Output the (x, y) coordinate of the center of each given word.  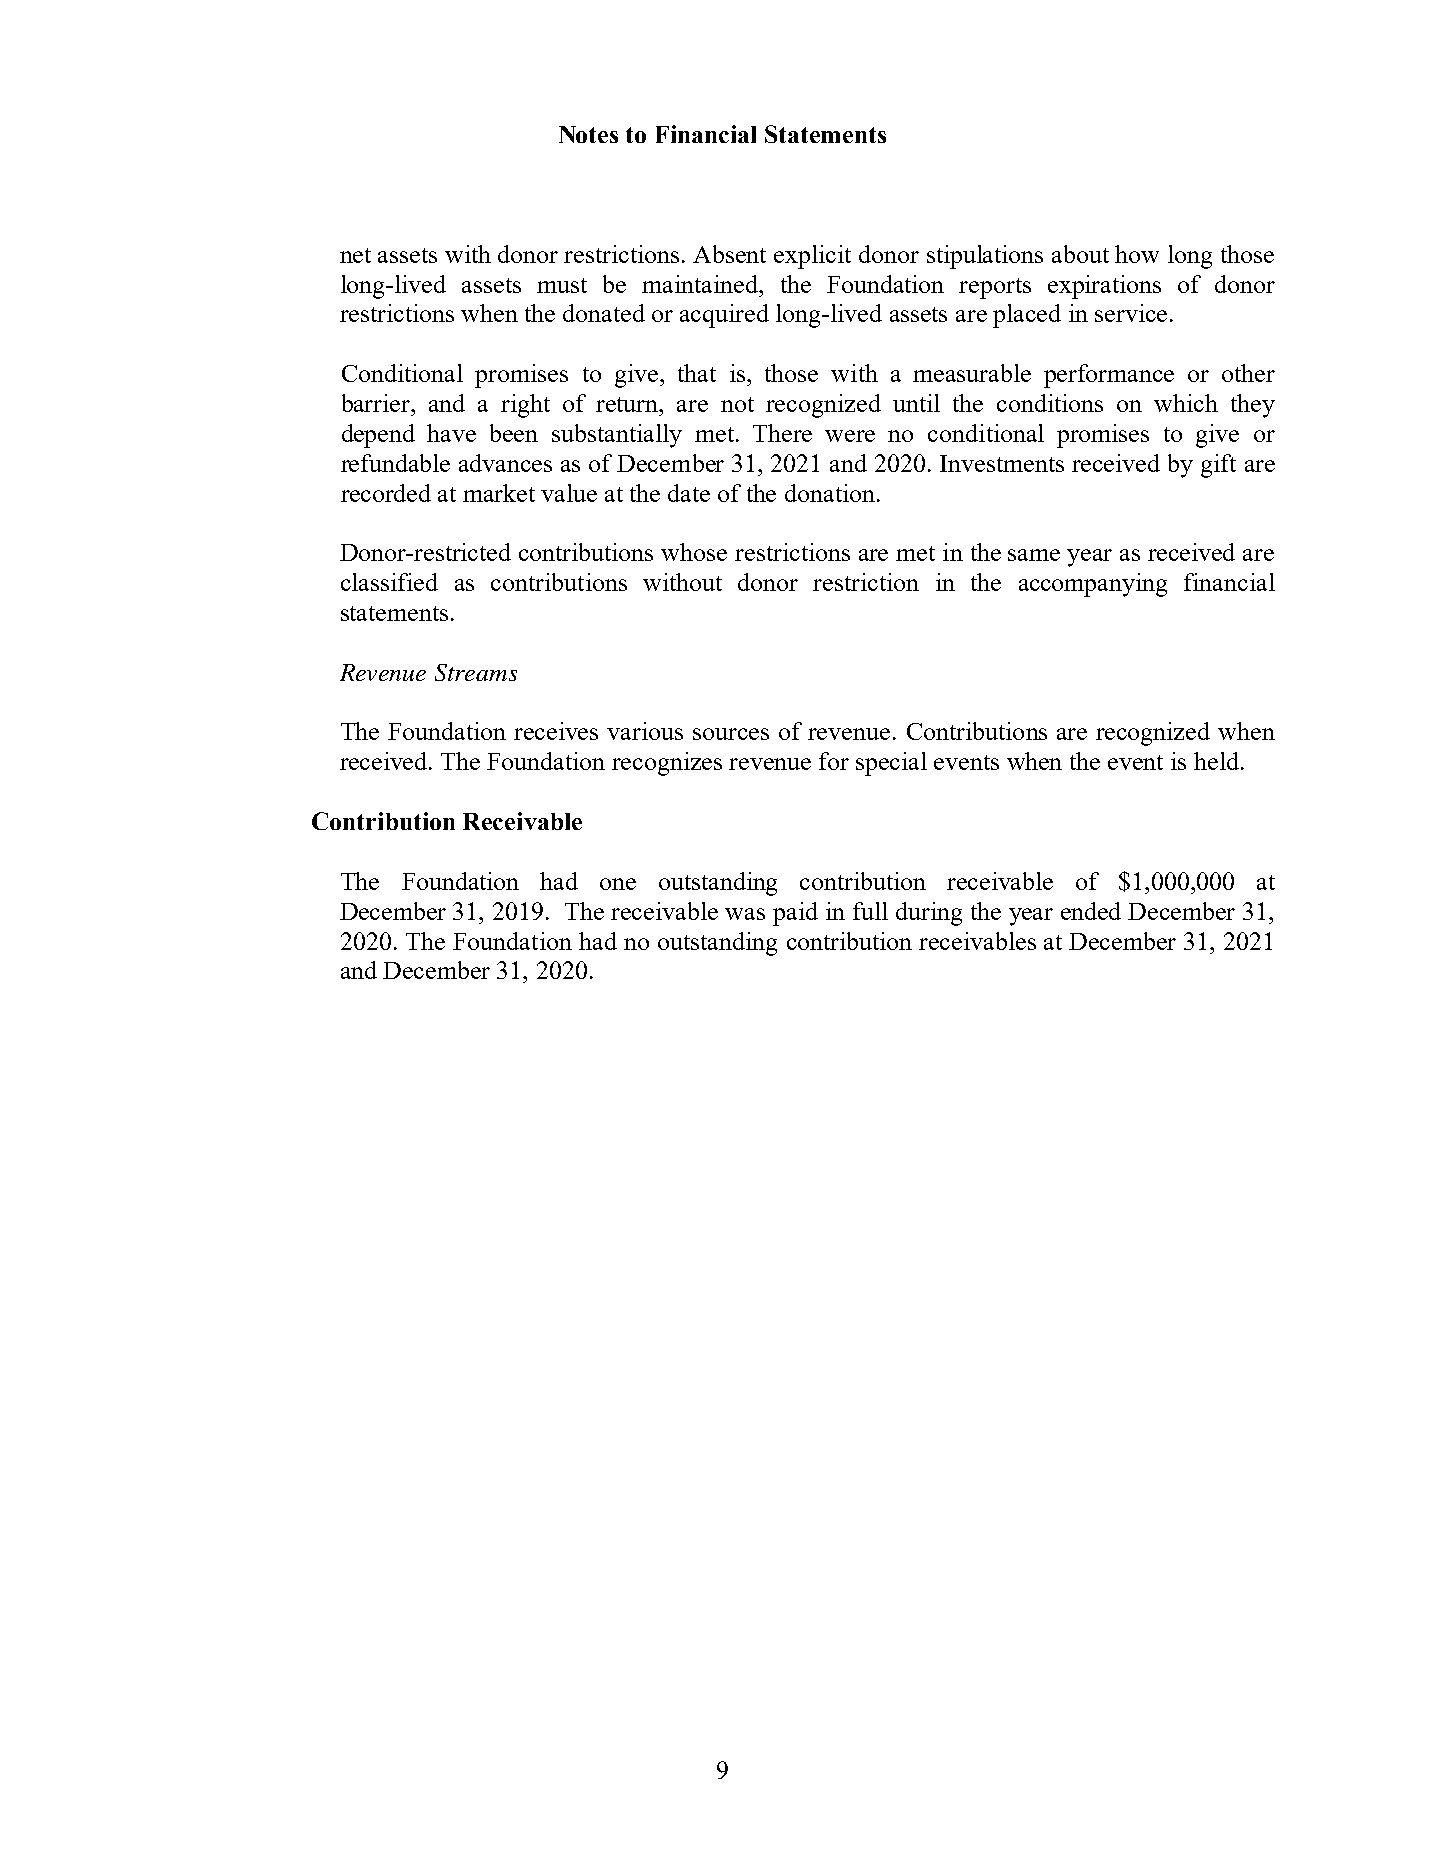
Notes (588, 134)
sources (731, 734)
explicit (812, 257)
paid (795, 914)
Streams (476, 672)
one (618, 884)
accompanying (1093, 585)
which (1186, 403)
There (782, 433)
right (525, 406)
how (1137, 254)
